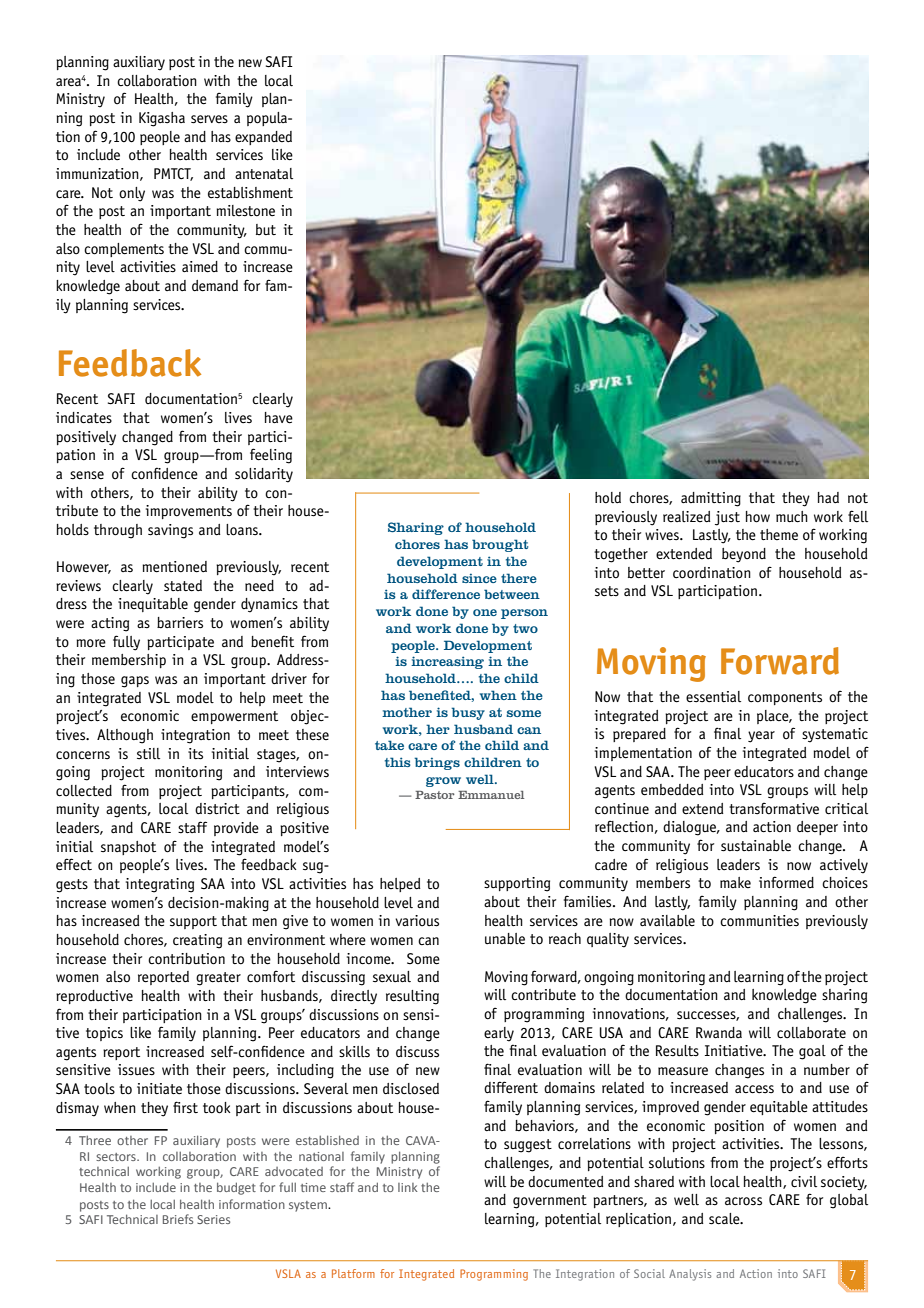 This document has width=924, height=1308. Describe the element at coordinates (209, 119) in the document. I see `serves` at that location.
